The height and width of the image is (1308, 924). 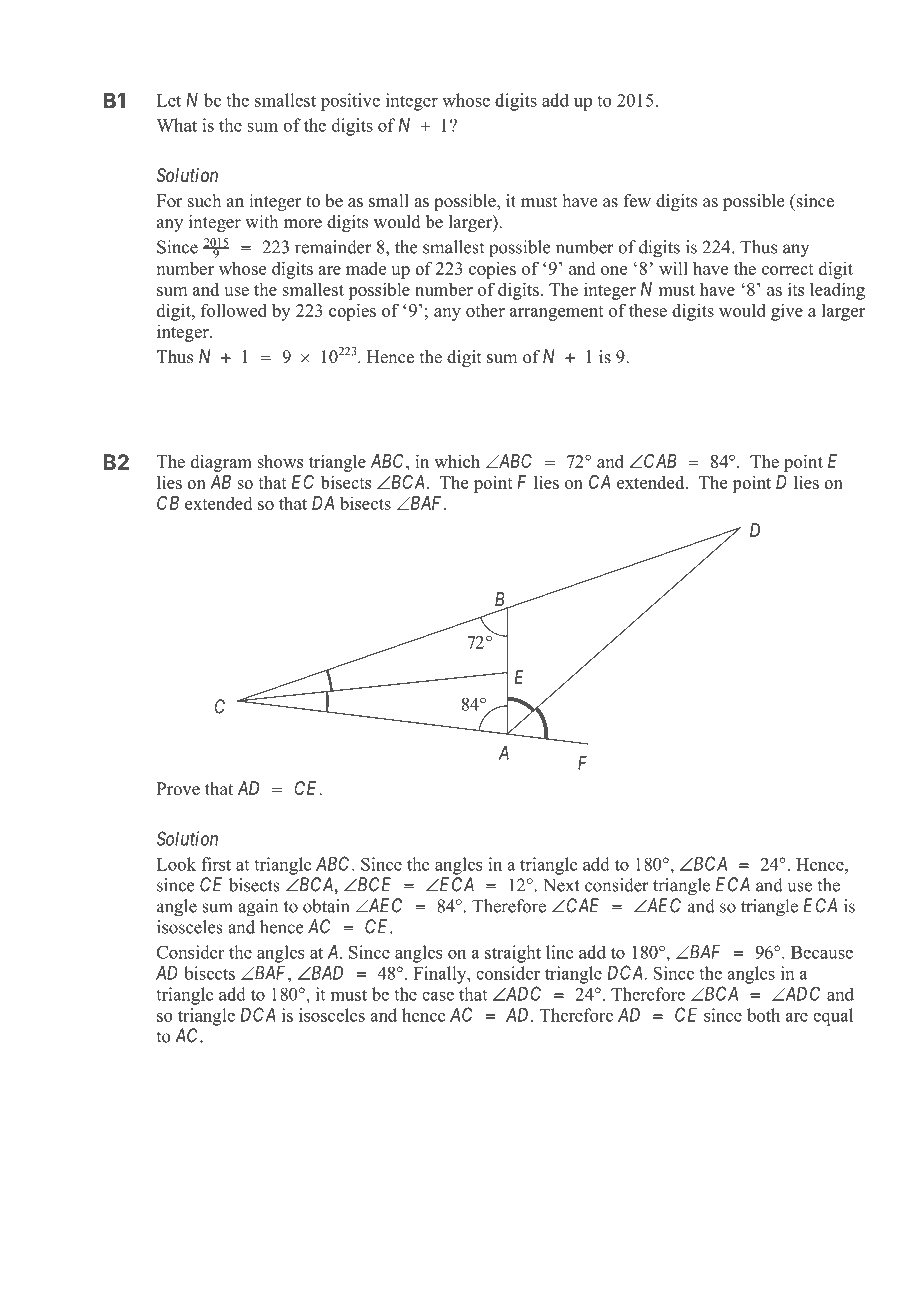 I want to click on which, so click(x=457, y=461).
